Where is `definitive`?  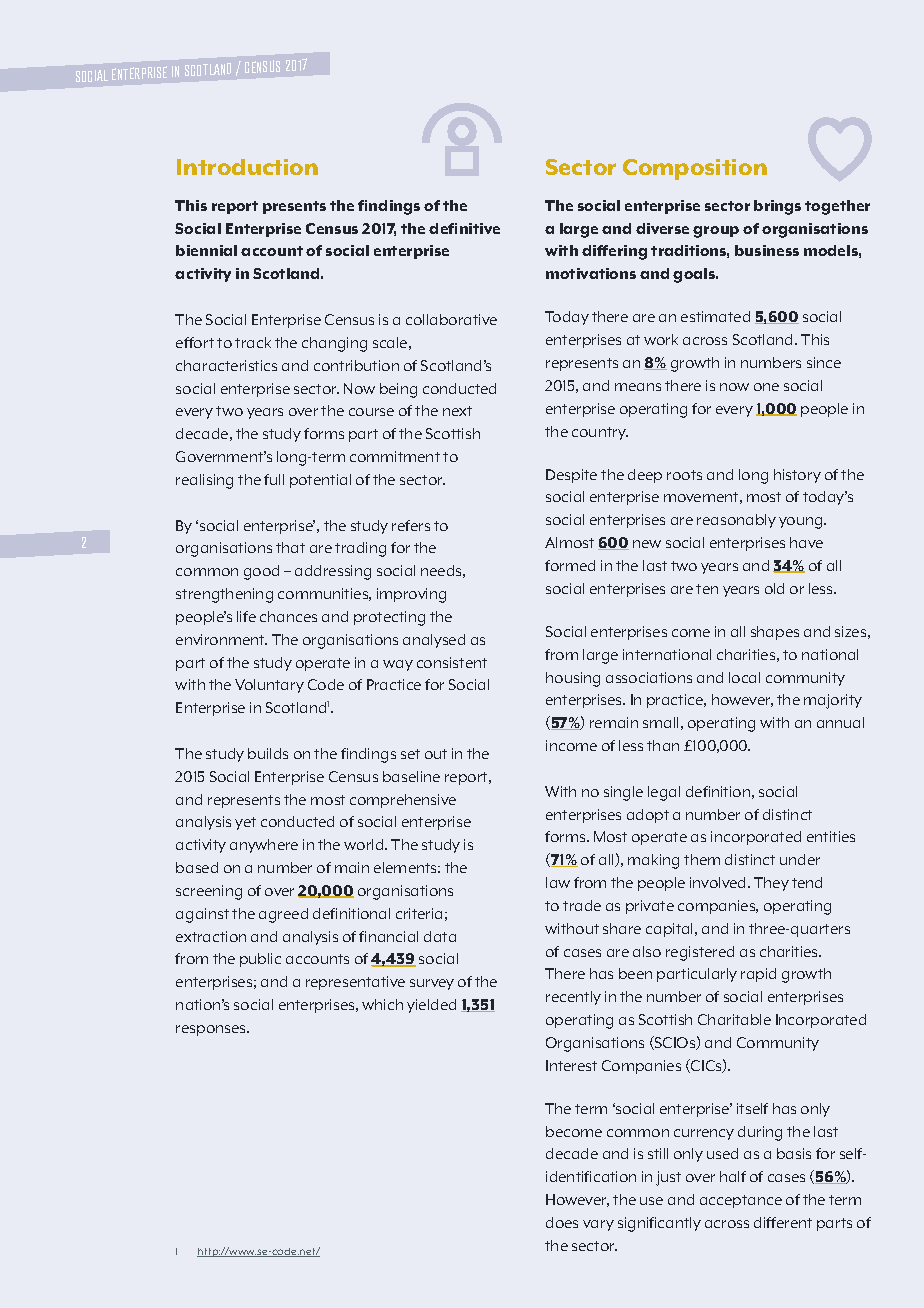
definitive is located at coordinates (464, 228).
